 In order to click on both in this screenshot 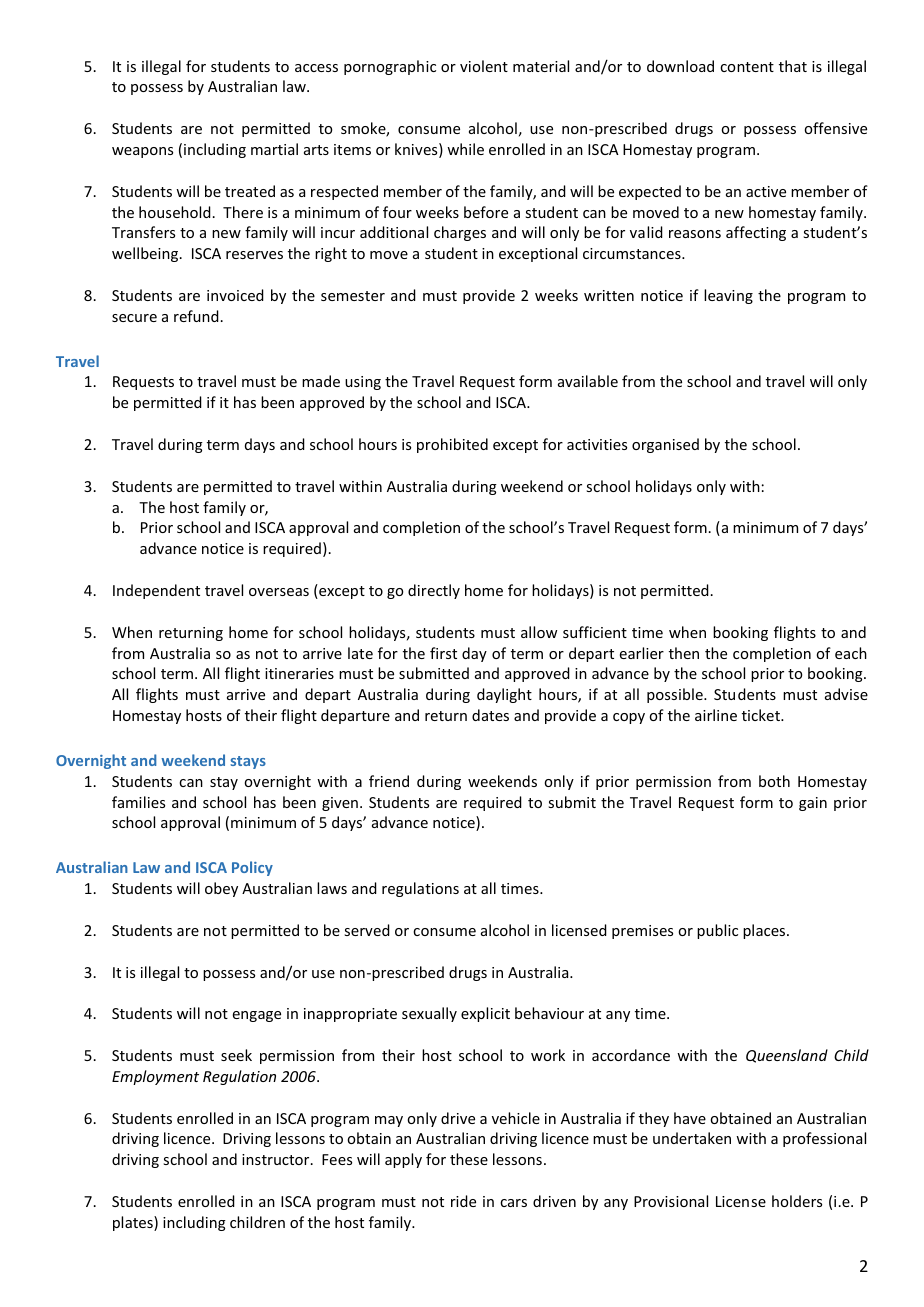, I will do `click(774, 781)`.
